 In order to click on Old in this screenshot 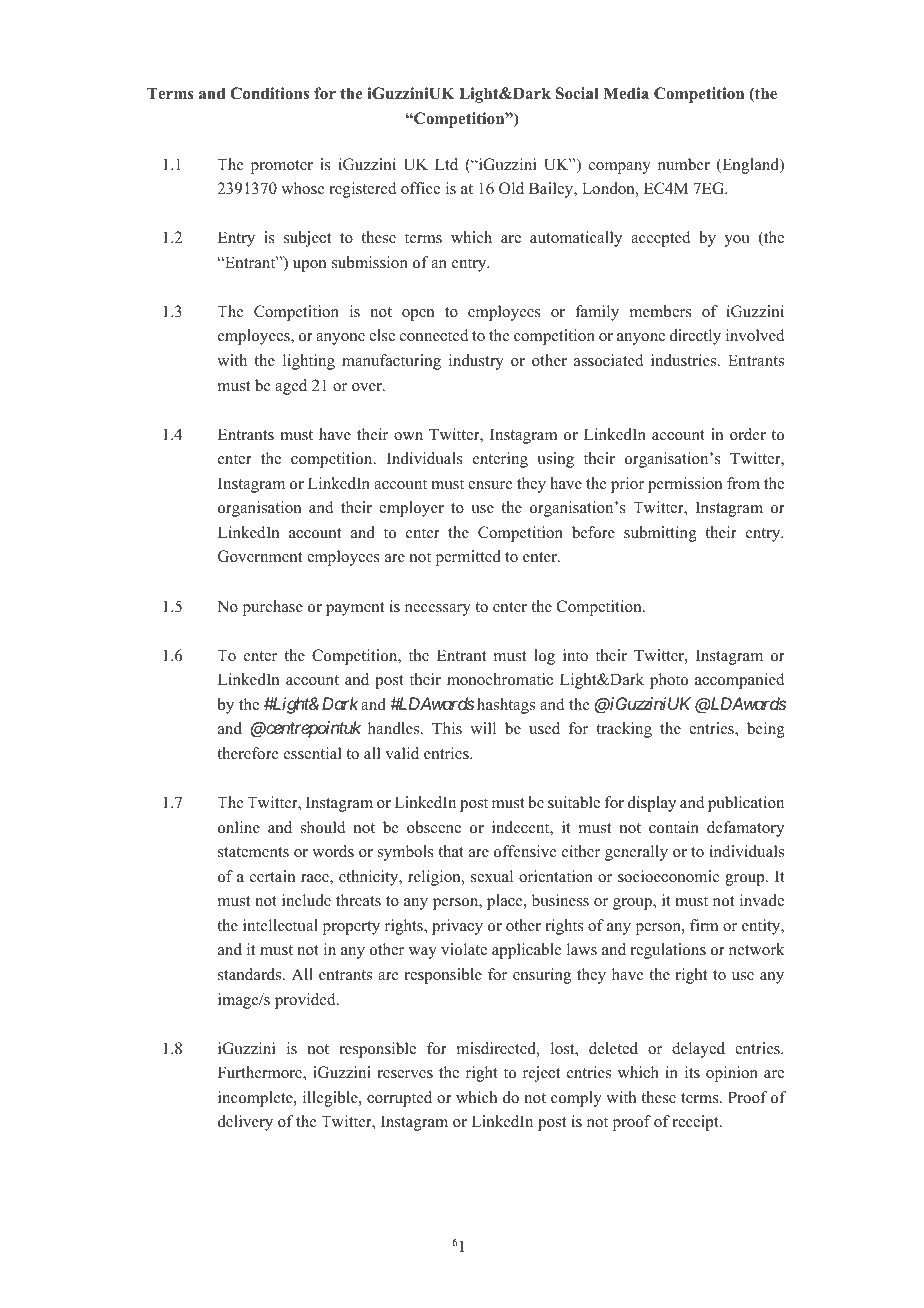, I will do `click(511, 188)`.
